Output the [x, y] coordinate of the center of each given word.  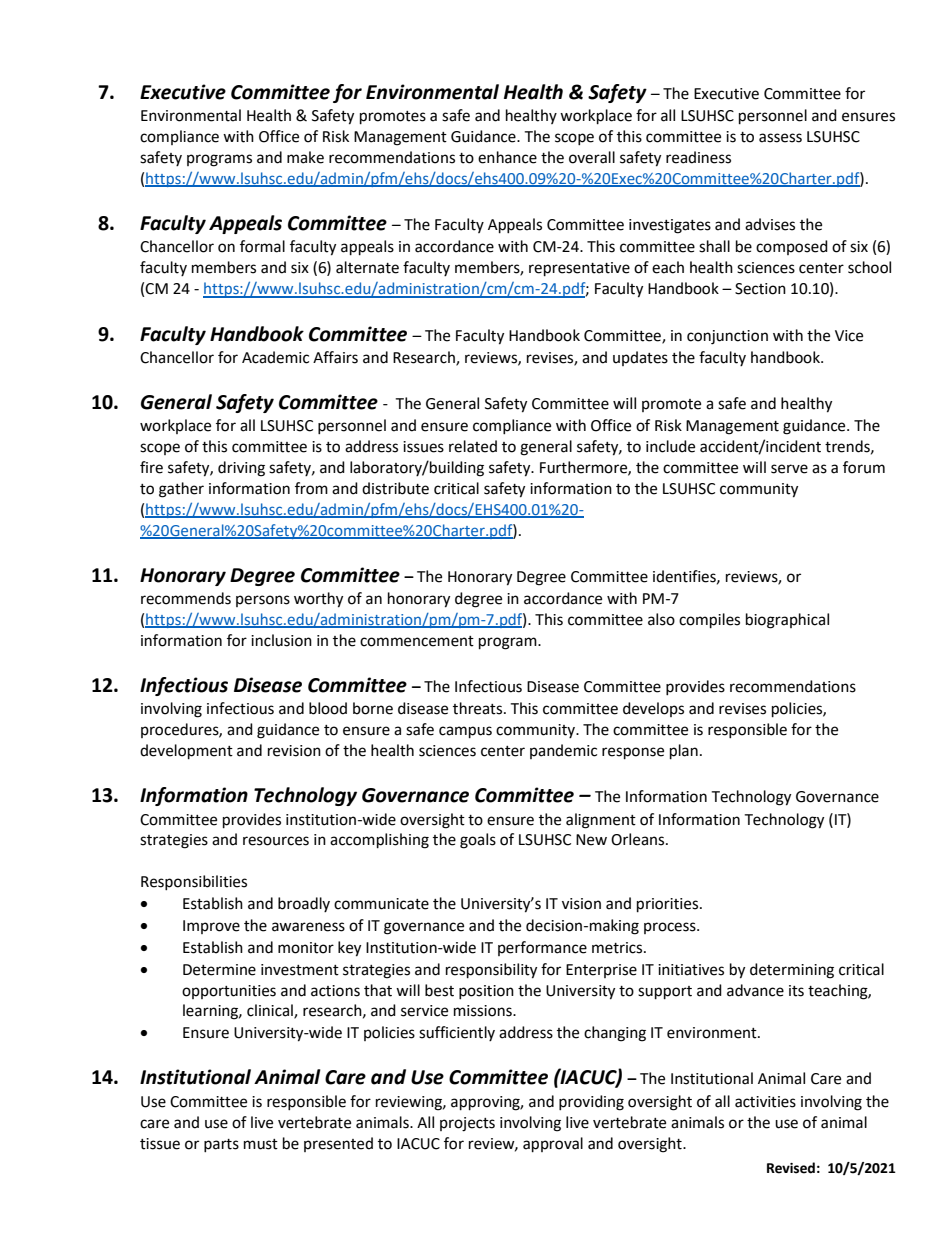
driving [241, 469]
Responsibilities [194, 882]
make [305, 157]
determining [792, 971]
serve [789, 469]
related [473, 446]
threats [479, 708]
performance [542, 948]
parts [221, 1145]
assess [780, 138]
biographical [787, 621]
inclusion [281, 640]
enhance [507, 157]
